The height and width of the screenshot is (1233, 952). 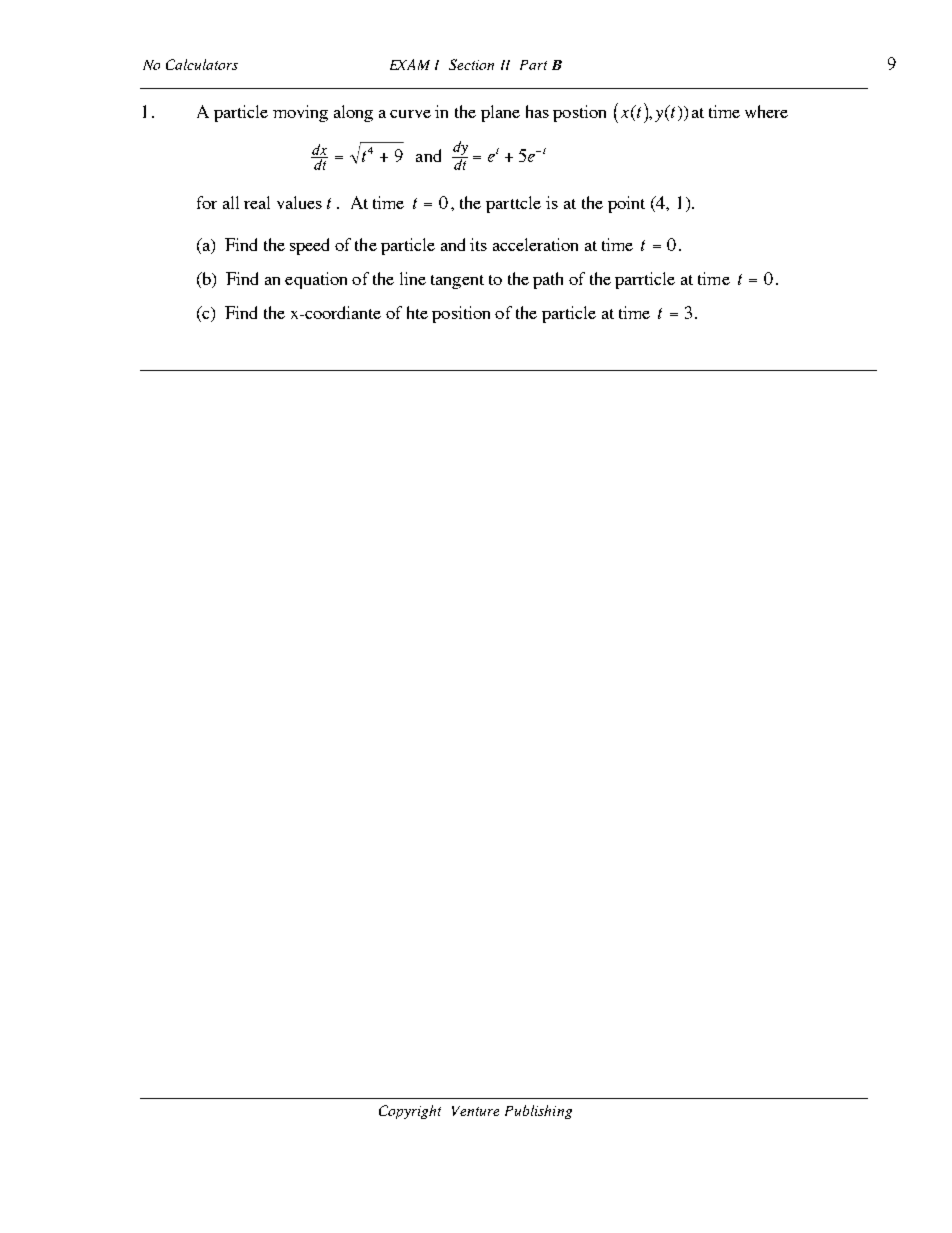 What do you see at coordinates (309, 246) in the screenshot?
I see `speed` at bounding box center [309, 246].
